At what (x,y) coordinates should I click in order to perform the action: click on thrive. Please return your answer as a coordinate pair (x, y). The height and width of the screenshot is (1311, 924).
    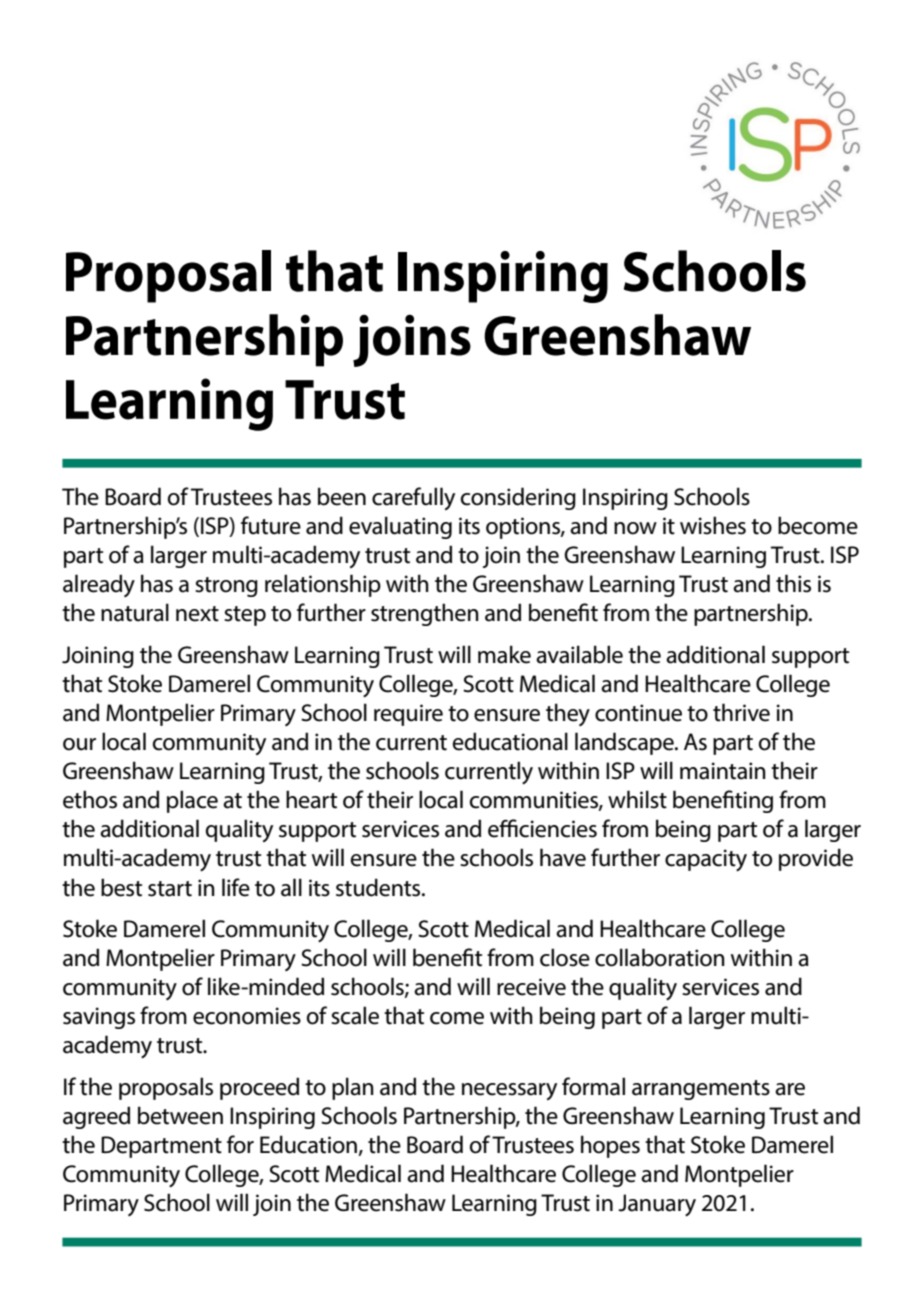
    Looking at the image, I should click on (741, 712).
